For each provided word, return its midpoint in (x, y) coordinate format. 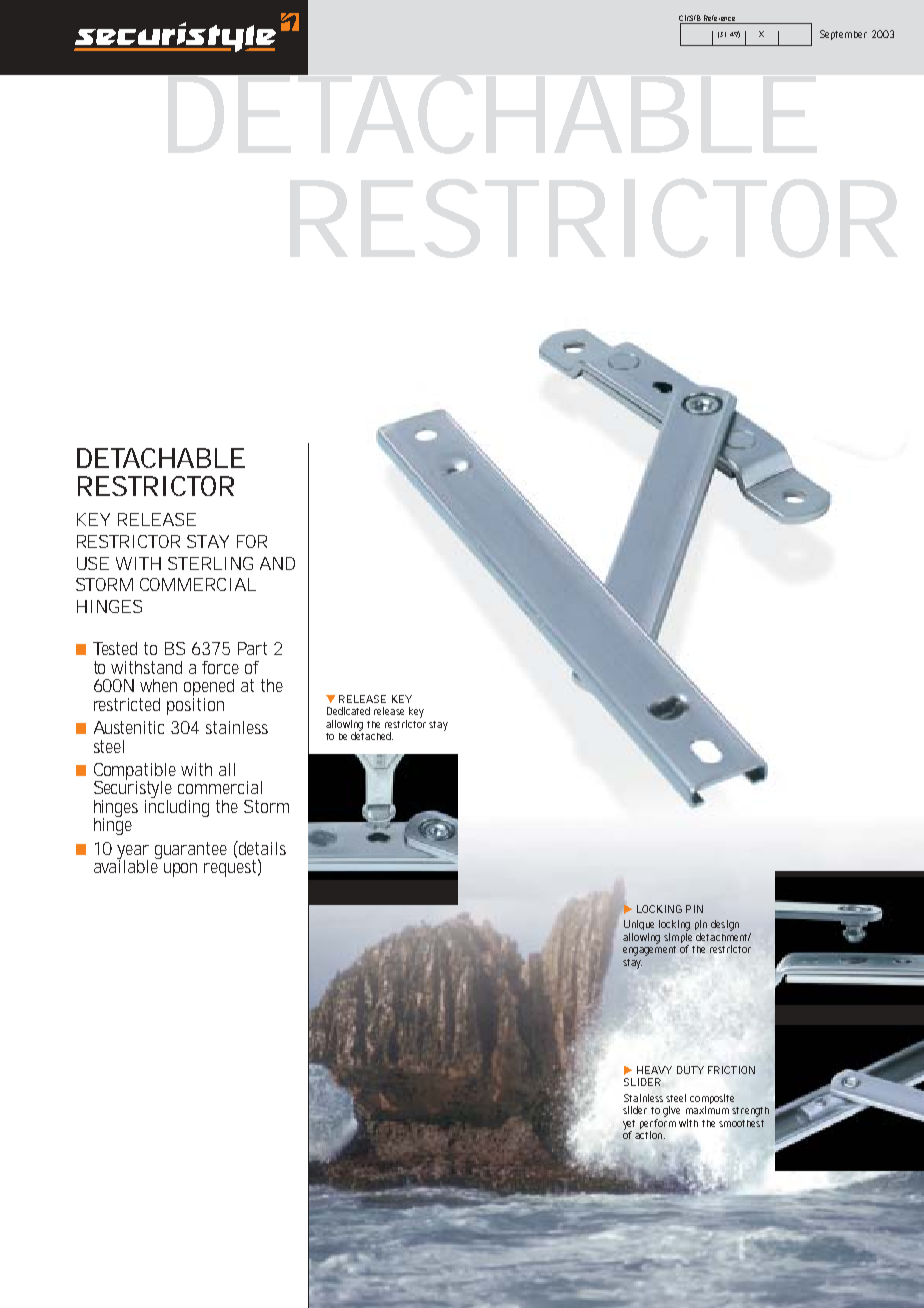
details (261, 848)
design (725, 925)
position (195, 705)
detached (372, 735)
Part (252, 648)
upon (180, 870)
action (648, 1135)
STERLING (210, 563)
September (843, 35)
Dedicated (348, 711)
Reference (719, 19)
